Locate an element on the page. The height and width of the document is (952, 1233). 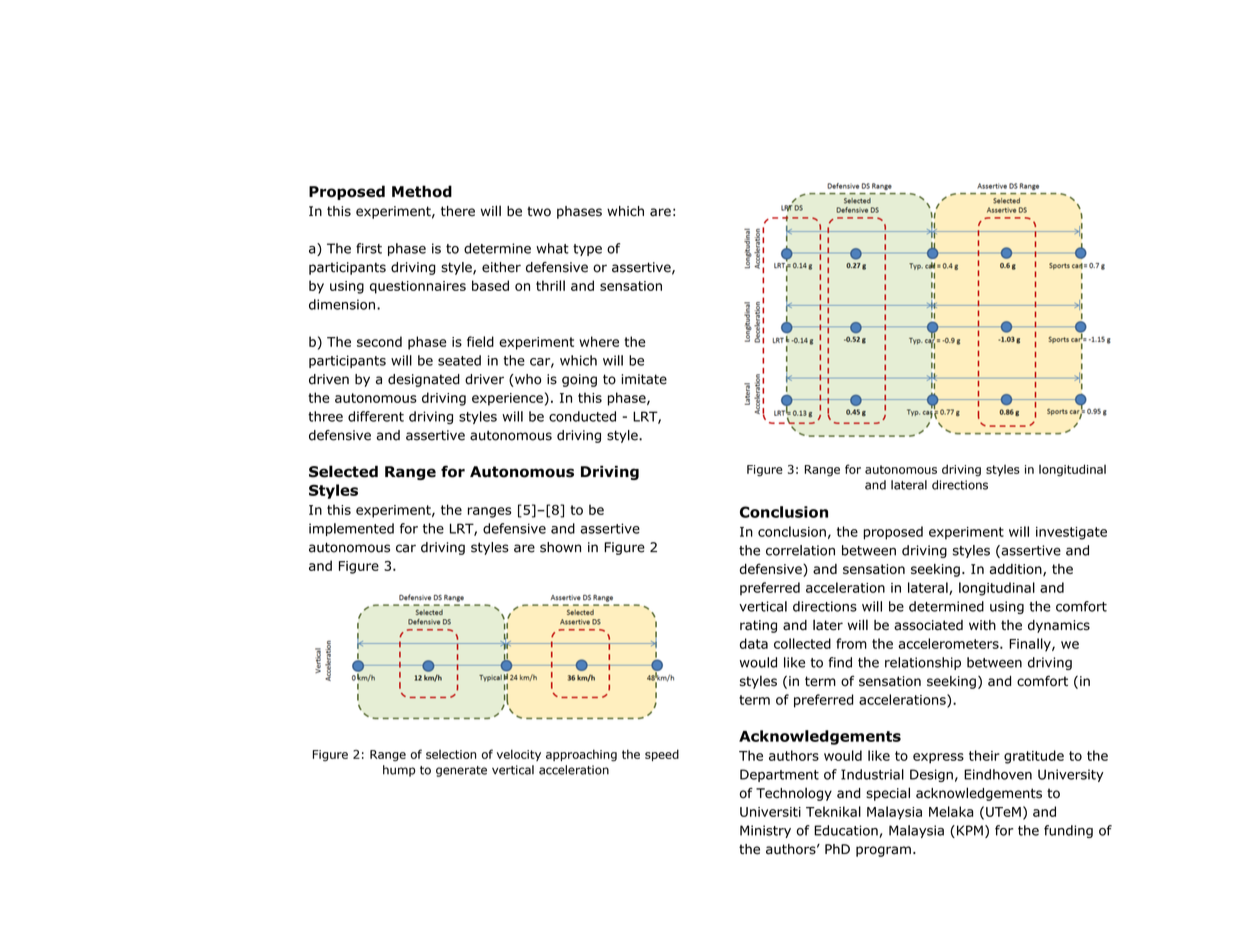
Ministry is located at coordinates (765, 831).
